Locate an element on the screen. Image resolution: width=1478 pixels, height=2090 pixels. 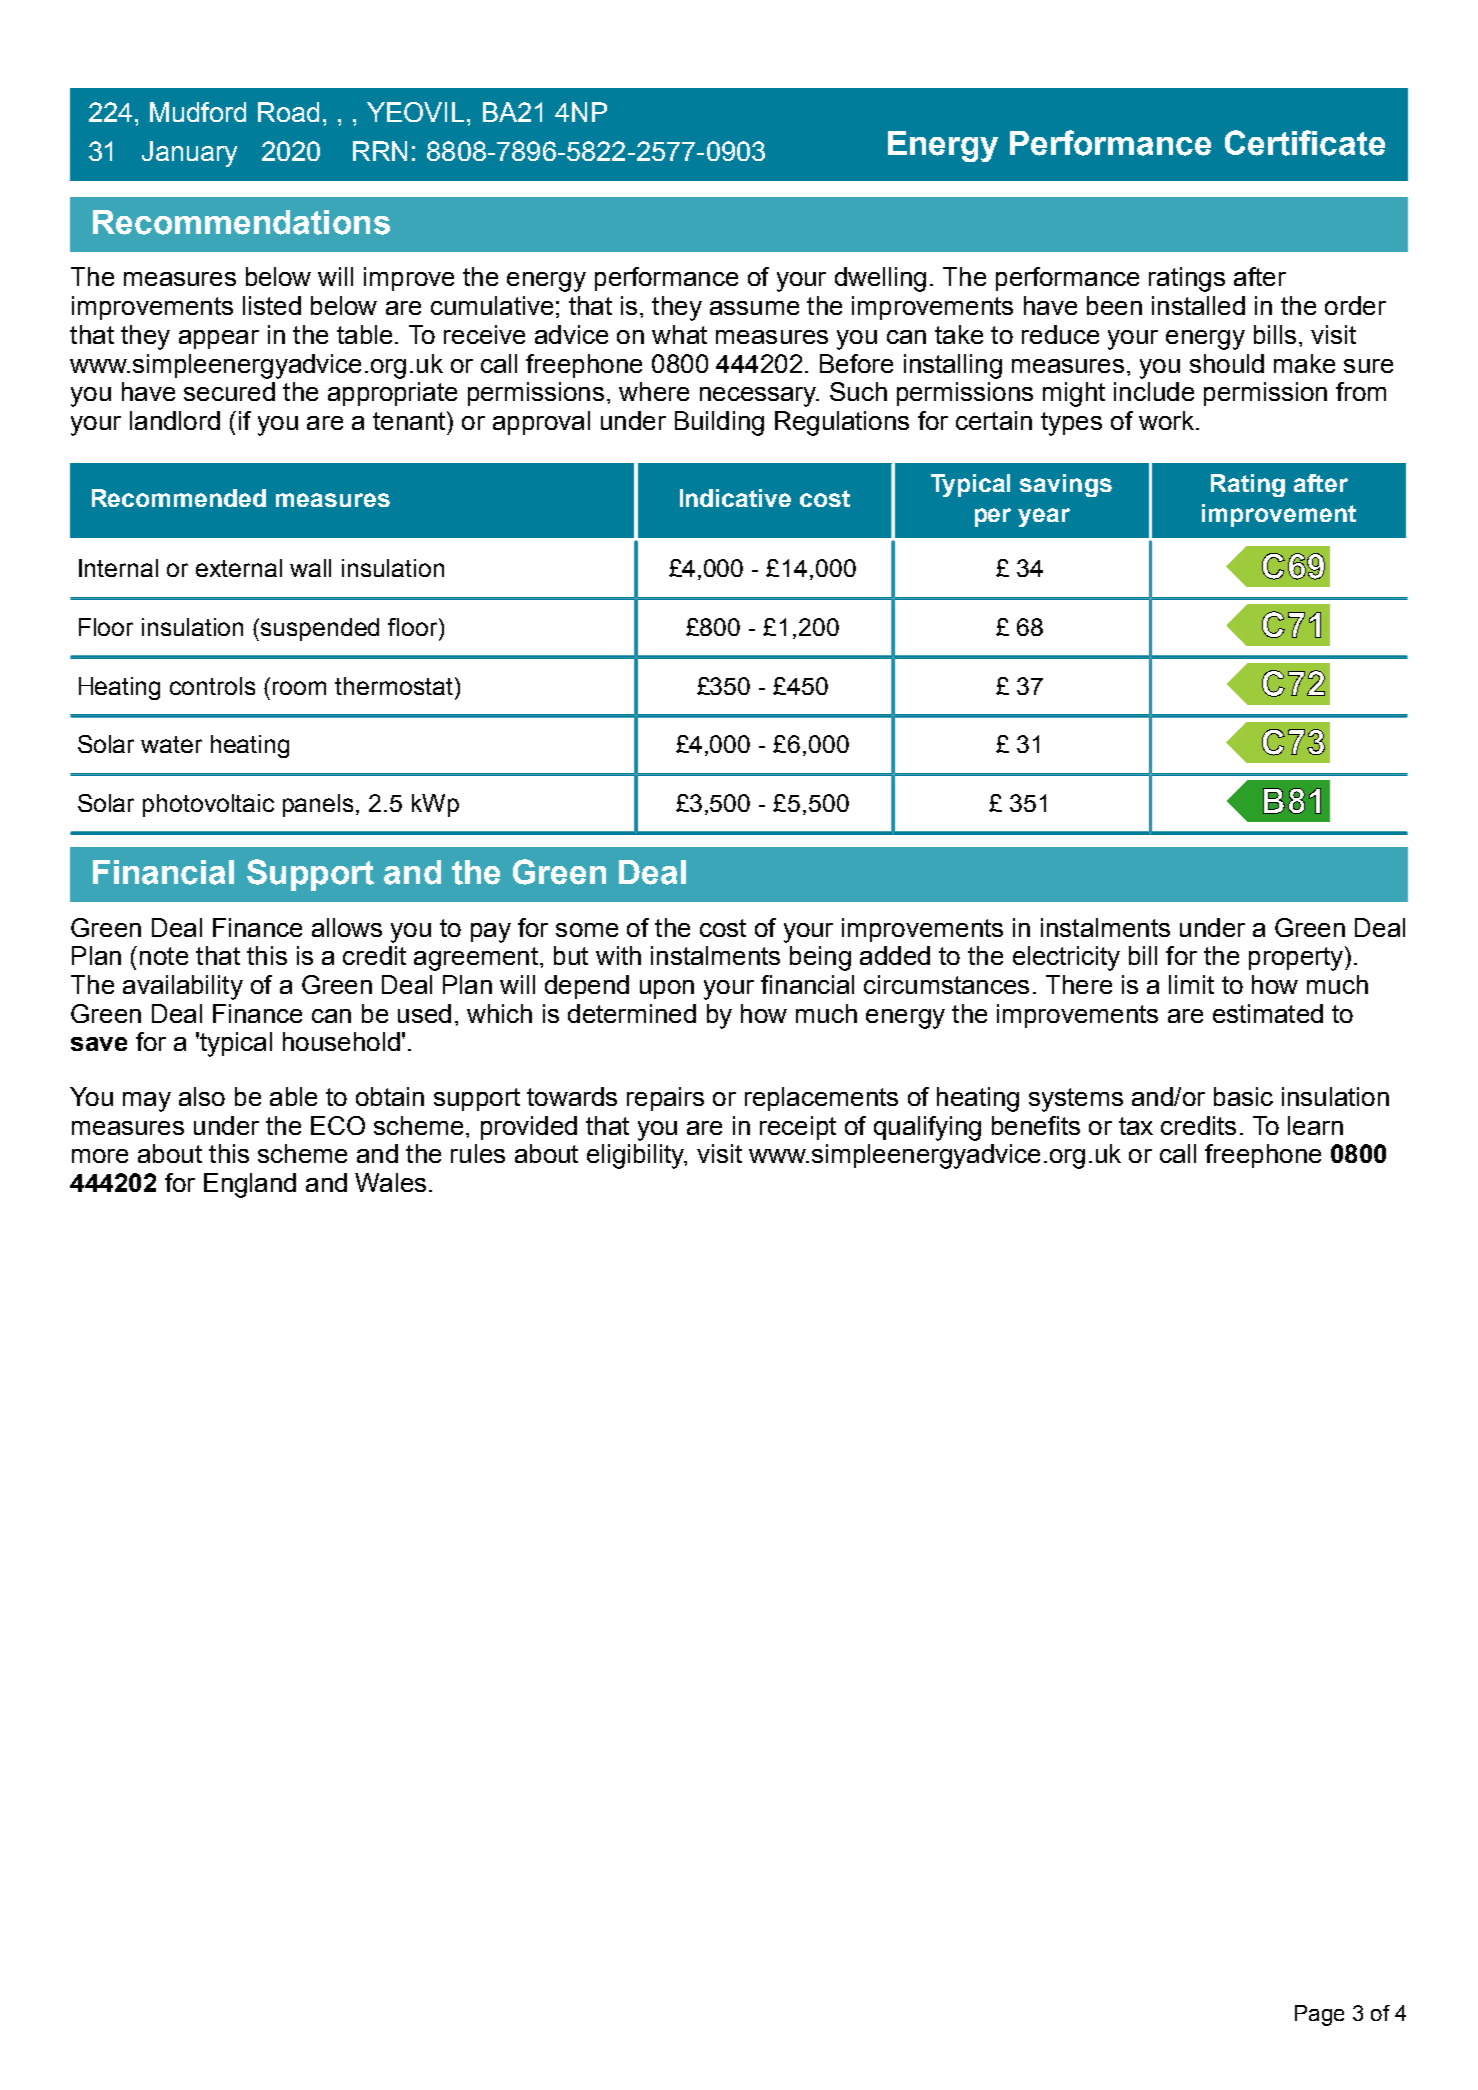
Certificate is located at coordinates (1305, 143).
